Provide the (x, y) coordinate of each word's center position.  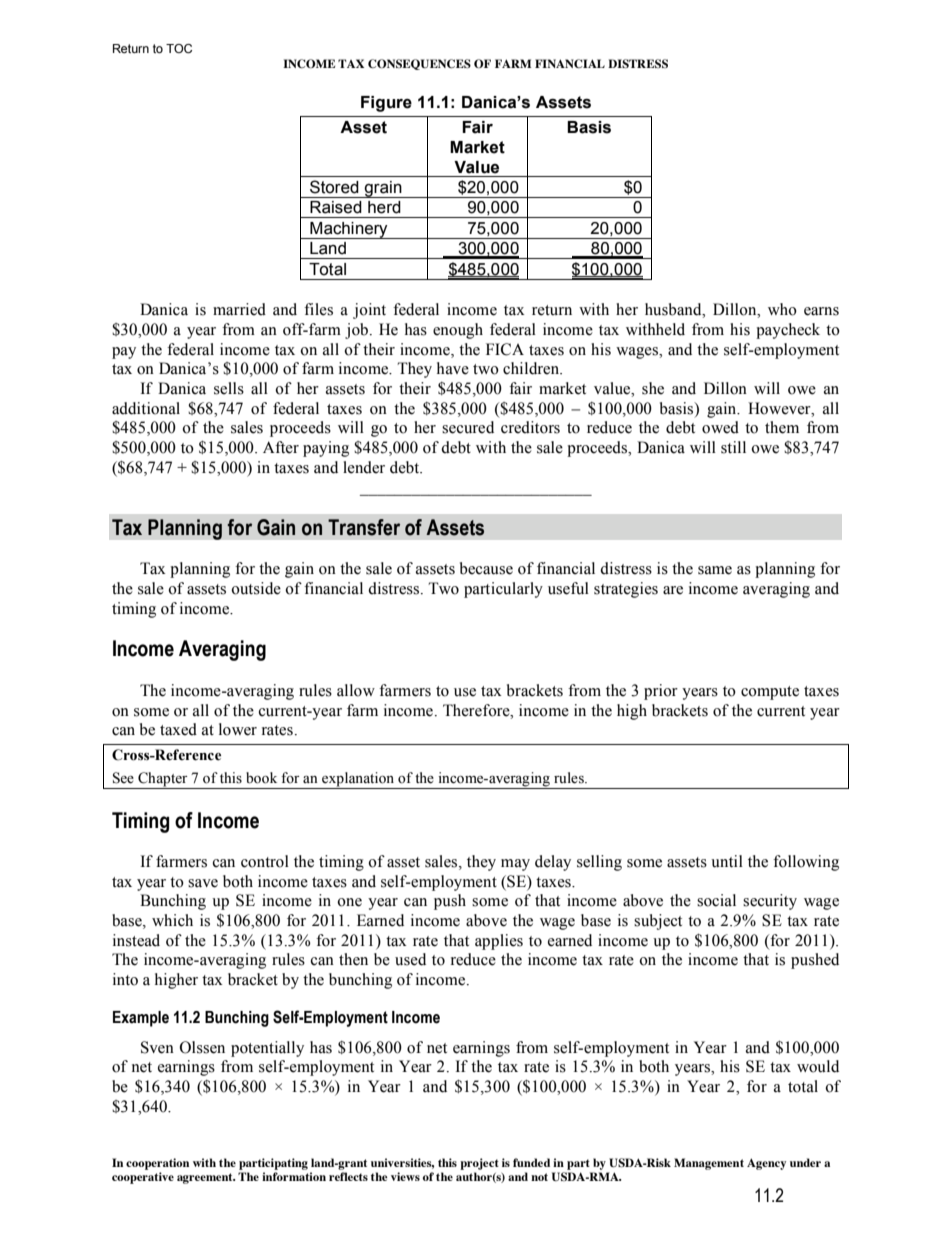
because (486, 568)
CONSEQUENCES (419, 64)
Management (709, 1164)
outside (256, 588)
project (479, 1164)
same (715, 570)
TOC (179, 48)
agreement (206, 1178)
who (782, 309)
